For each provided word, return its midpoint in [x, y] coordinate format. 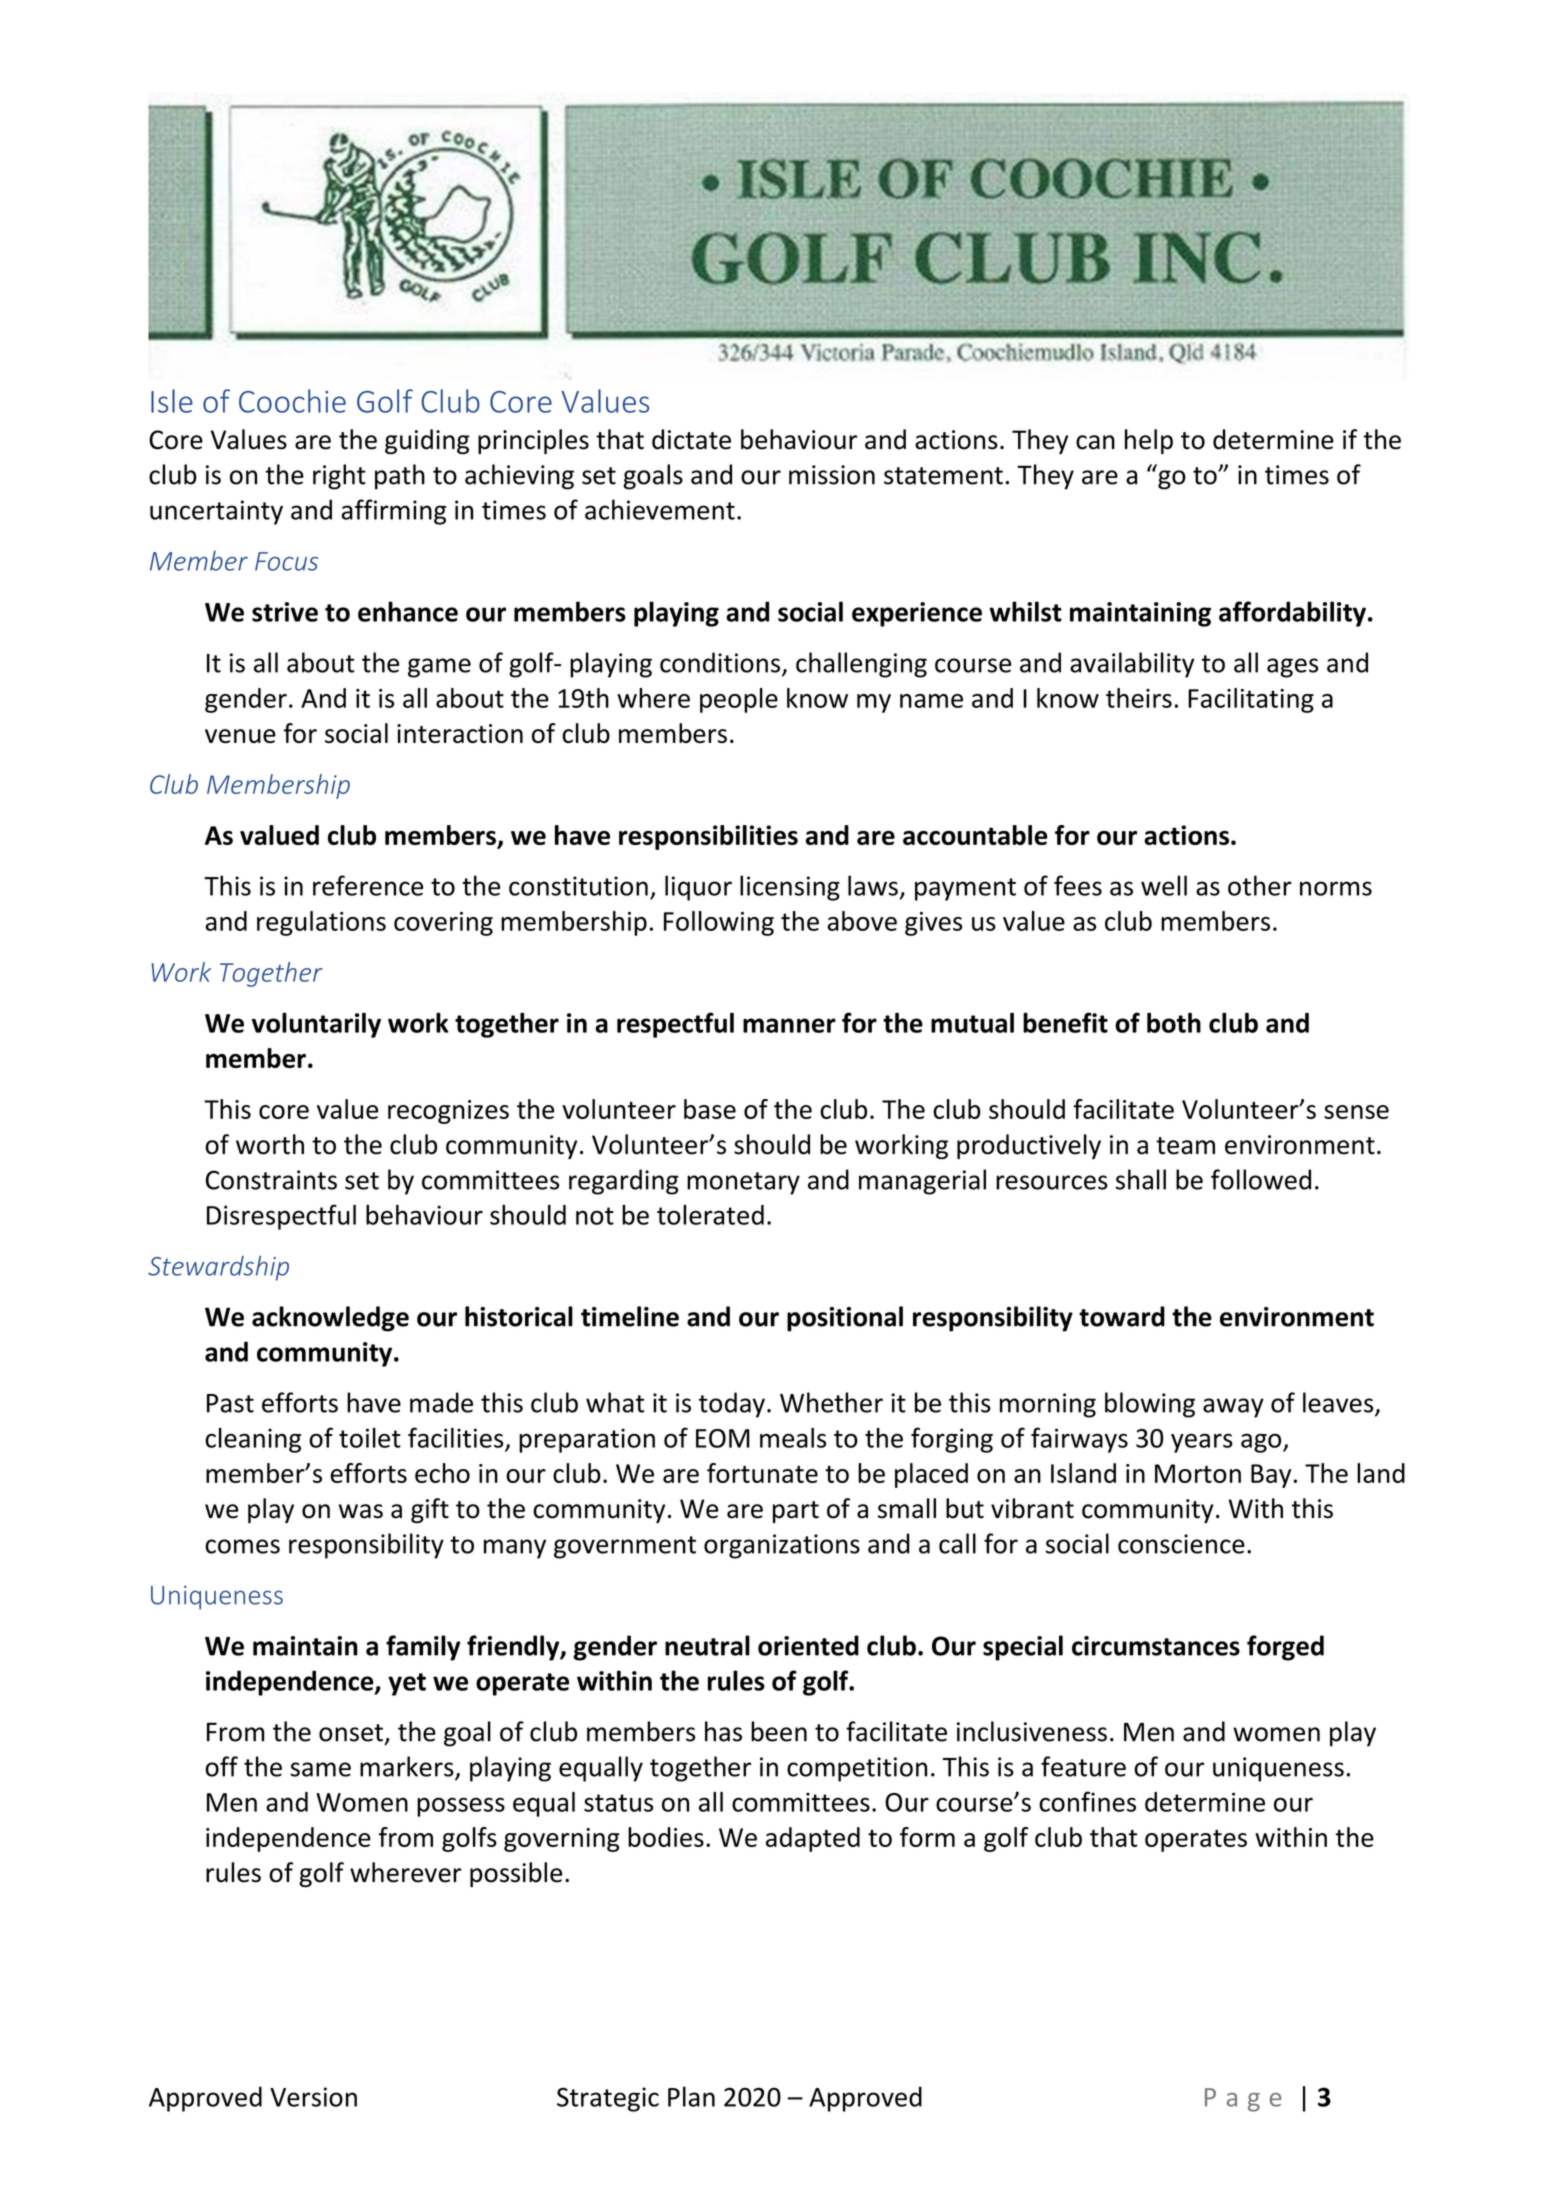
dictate [691, 439]
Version [313, 2097]
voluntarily [316, 1025]
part [796, 1512]
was [361, 1511]
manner [789, 1025]
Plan [691, 2096]
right [339, 477]
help [1149, 441]
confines [1087, 1801]
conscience [1181, 1544]
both [1174, 1022]
